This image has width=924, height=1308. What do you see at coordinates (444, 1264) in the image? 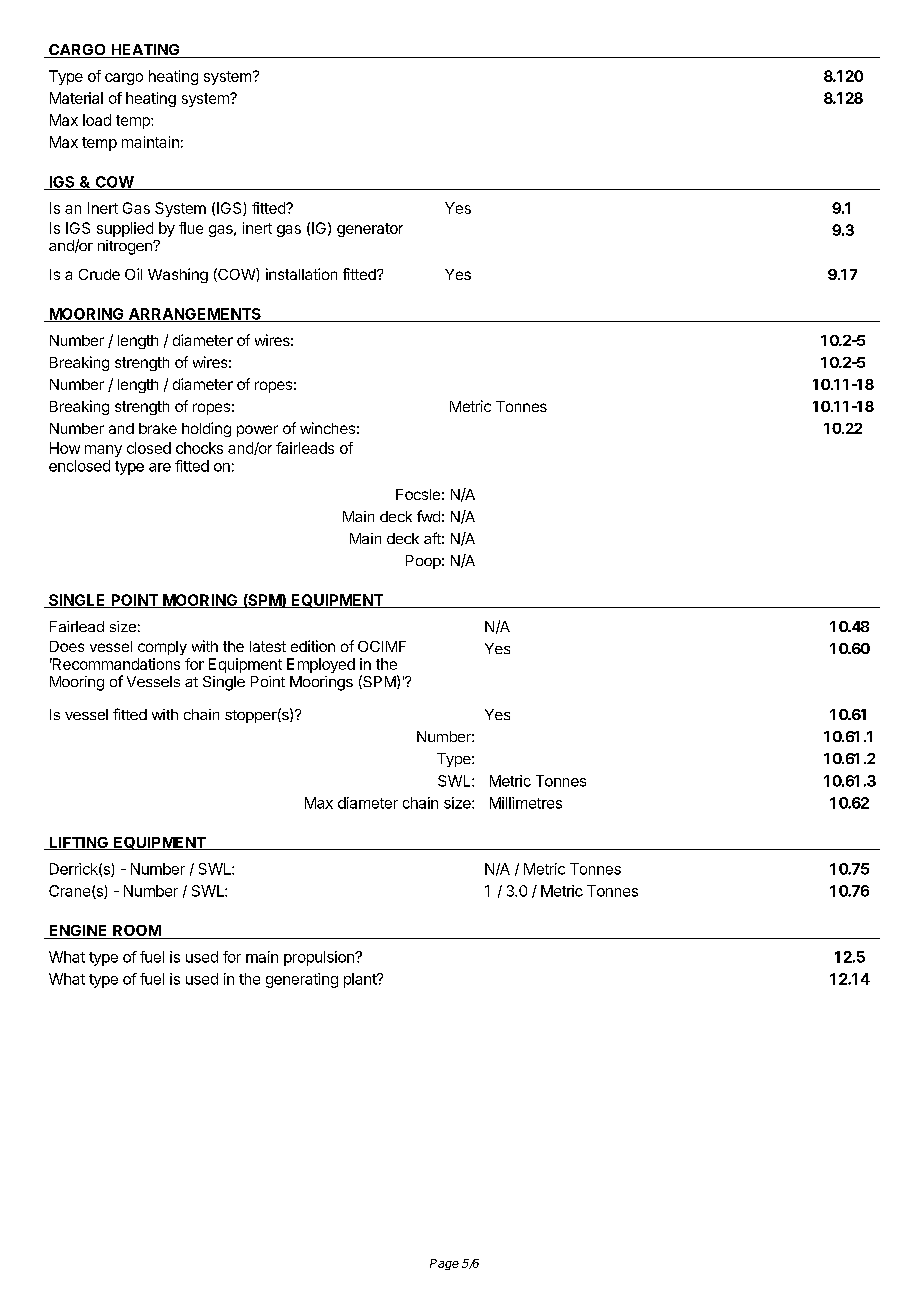
I see `Page` at bounding box center [444, 1264].
